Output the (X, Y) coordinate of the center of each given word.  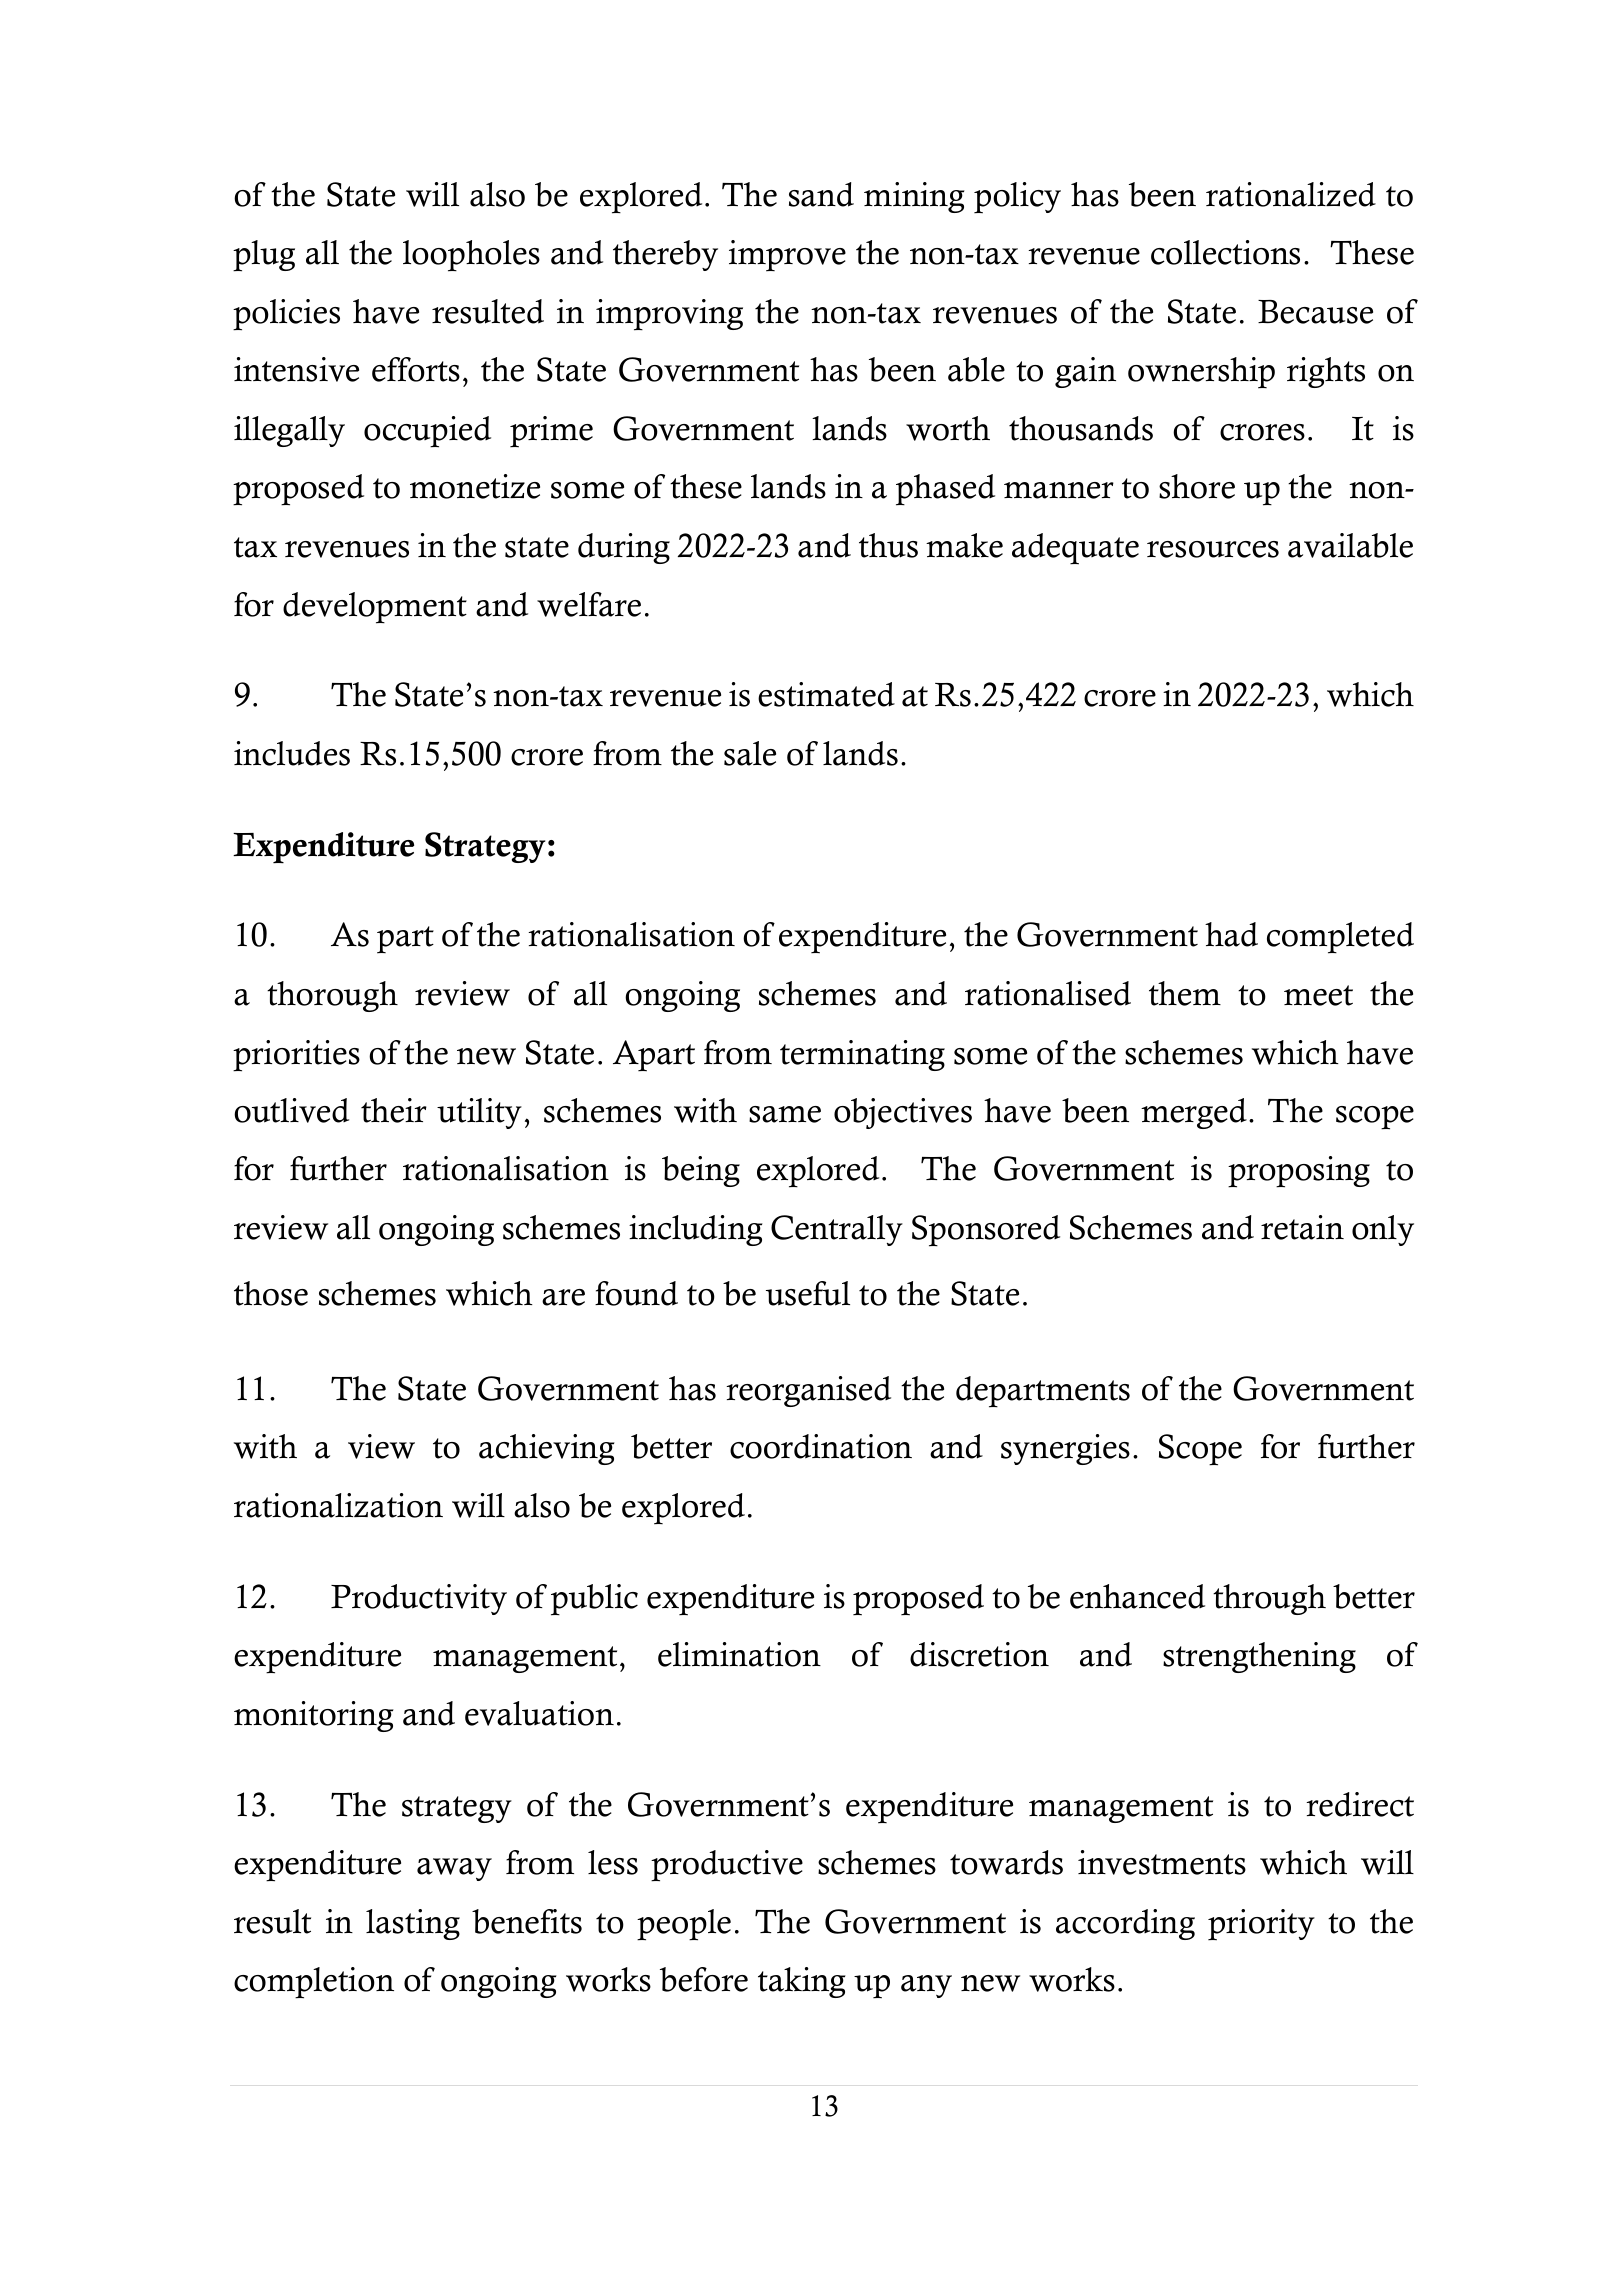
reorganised (808, 1391)
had (1231, 934)
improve (787, 256)
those (271, 1293)
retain (1302, 1227)
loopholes (471, 256)
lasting (413, 1924)
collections (1225, 252)
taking (802, 1982)
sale (750, 753)
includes (292, 753)
